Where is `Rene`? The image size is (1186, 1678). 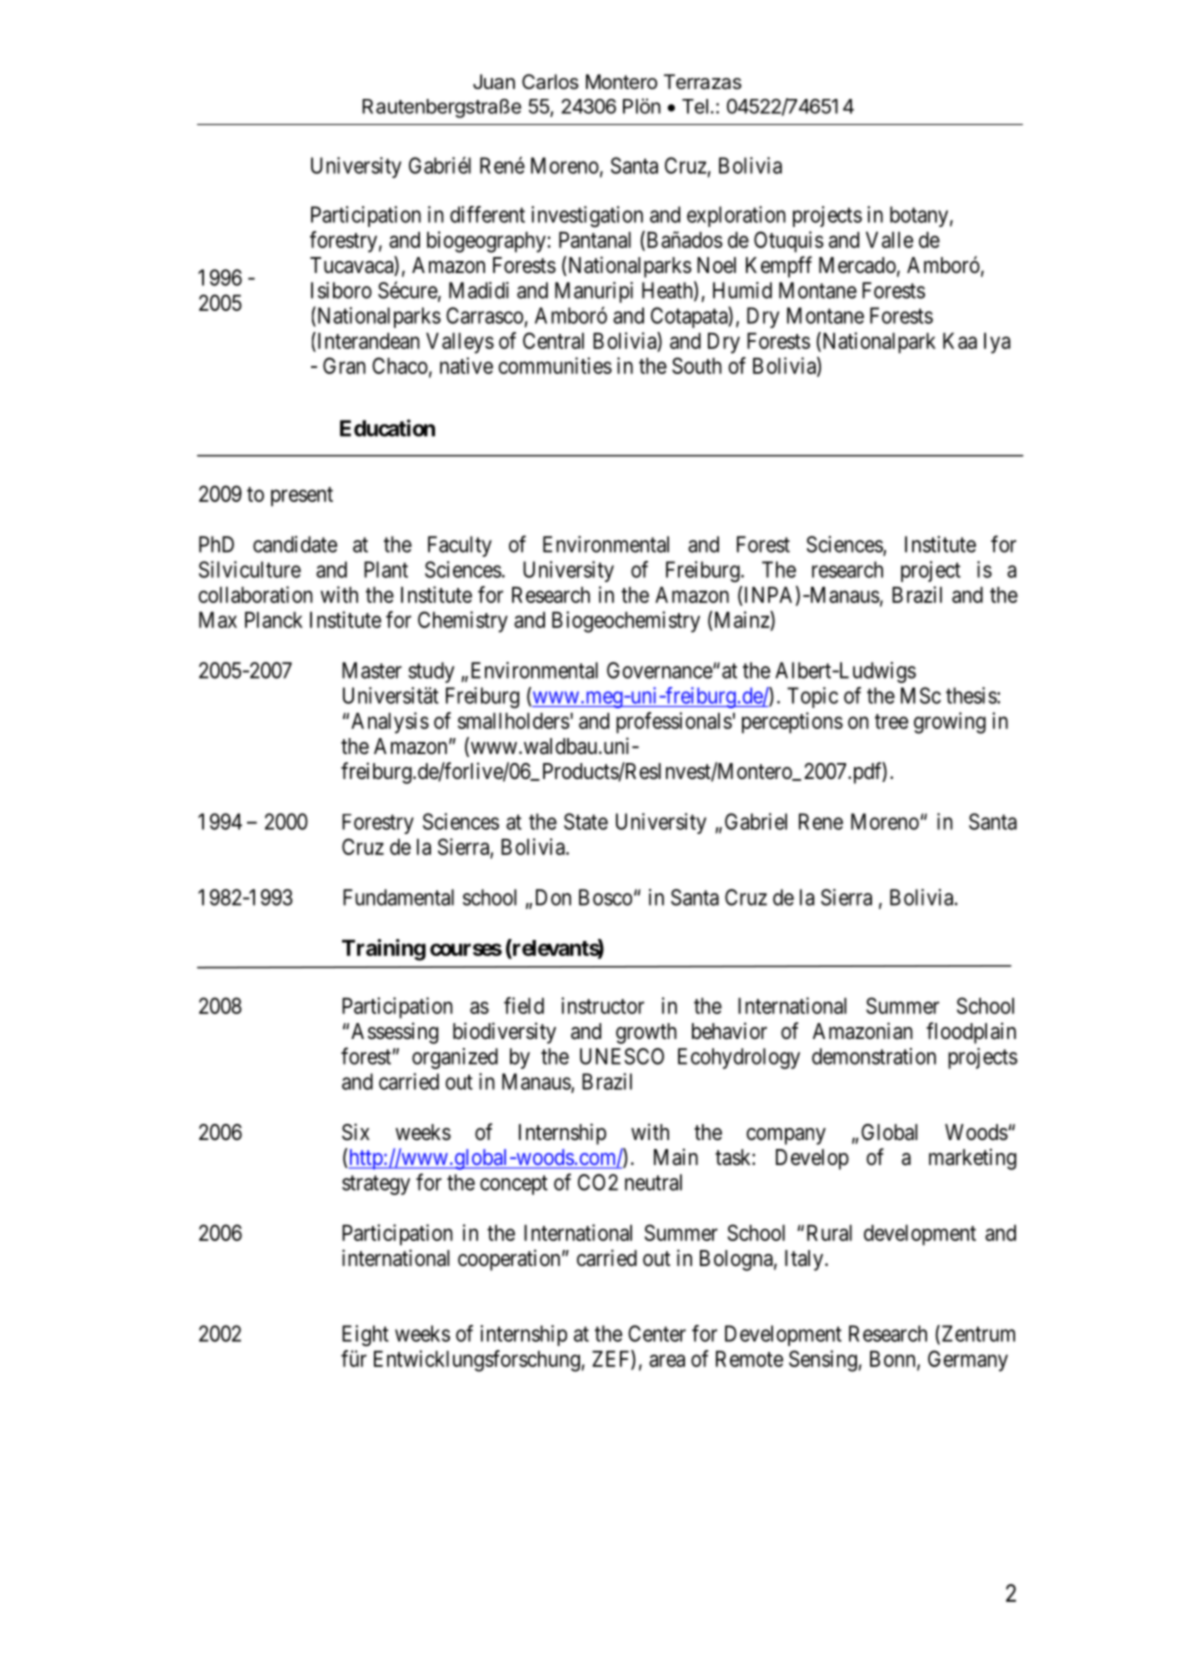
Rene is located at coordinates (821, 821).
